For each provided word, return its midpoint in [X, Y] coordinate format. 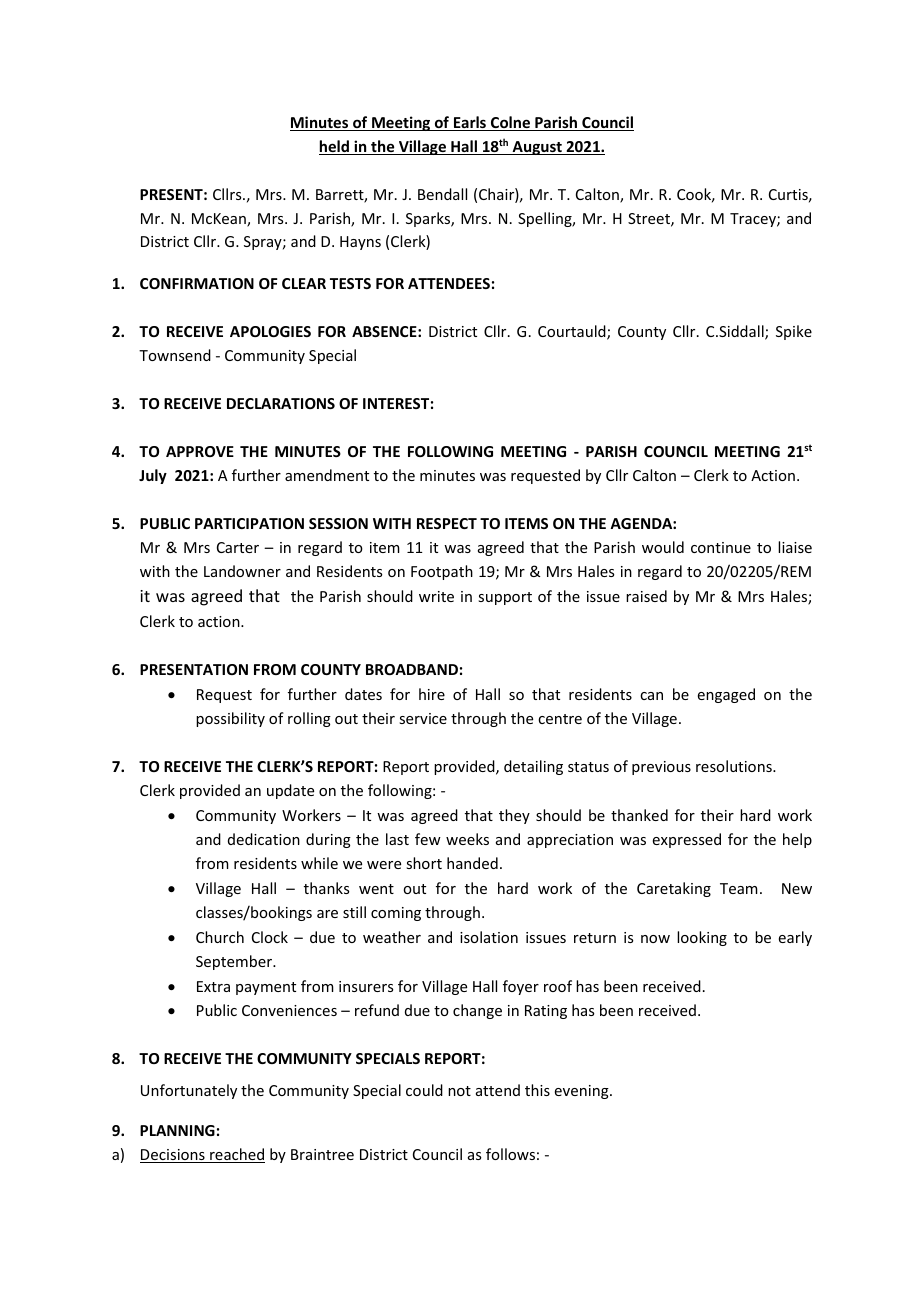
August [537, 148]
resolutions [735, 766]
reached [236, 1155]
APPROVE [200, 451]
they [514, 816]
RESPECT [447, 523]
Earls [469, 123]
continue [721, 547]
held [335, 147]
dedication [264, 839]
